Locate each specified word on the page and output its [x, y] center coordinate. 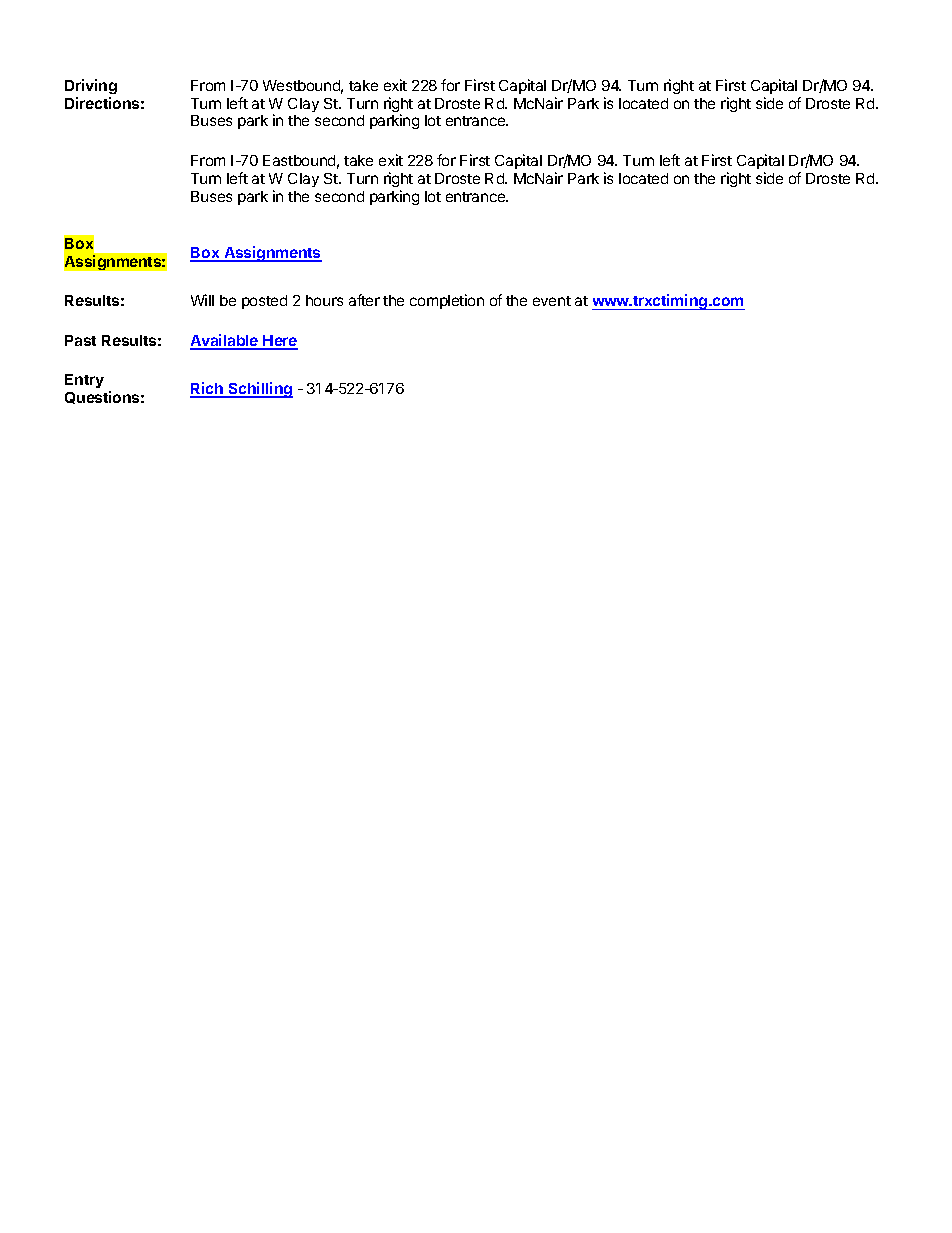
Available [225, 341]
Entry [84, 381]
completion [447, 301]
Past [80, 340]
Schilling [259, 390]
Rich [207, 389]
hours [324, 300]
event [552, 301]
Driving [91, 86]
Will [202, 300]
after [364, 300]
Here [279, 342]
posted [264, 302]
